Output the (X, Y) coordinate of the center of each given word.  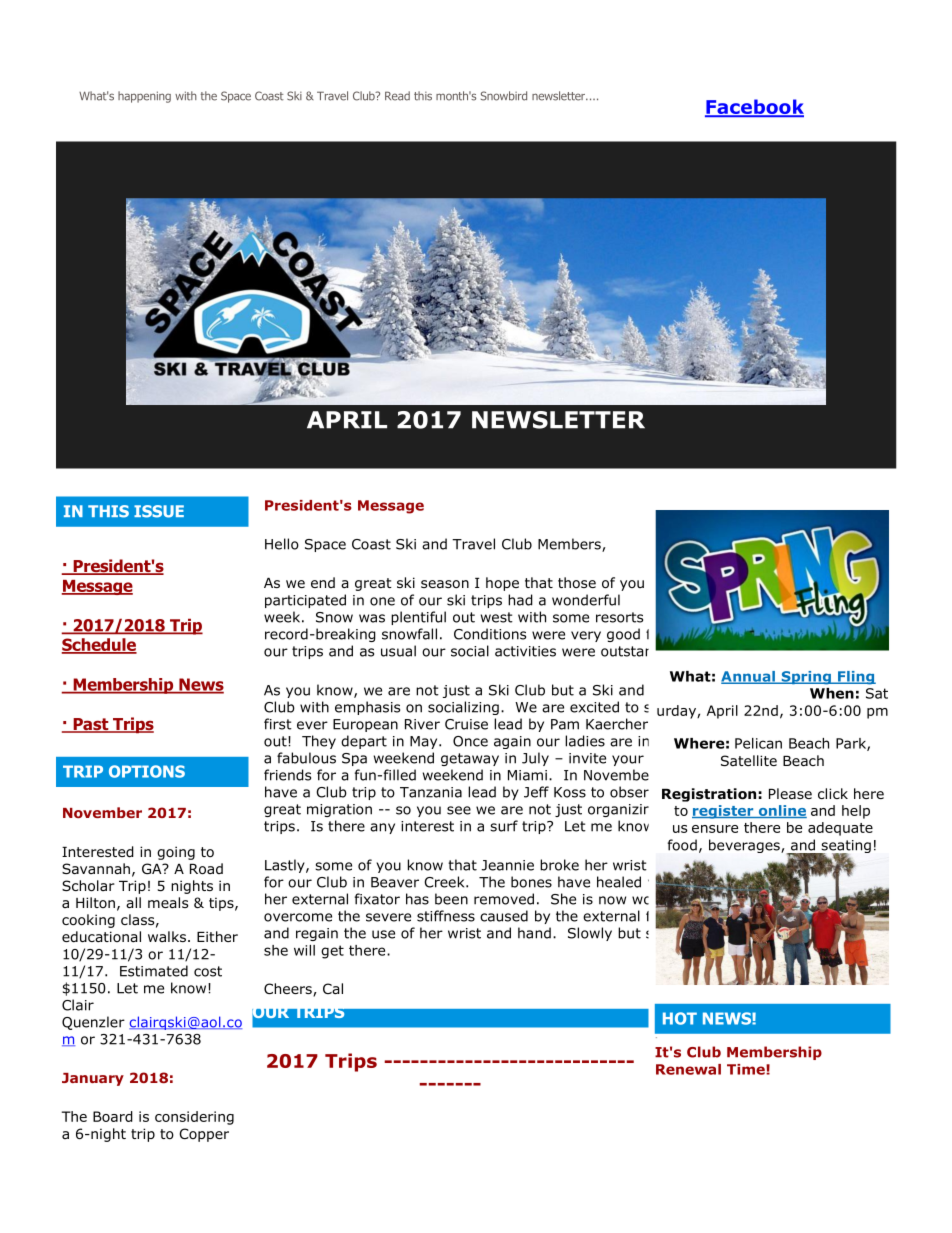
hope (502, 584)
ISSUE (159, 511)
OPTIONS (147, 771)
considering (194, 1118)
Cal (333, 988)
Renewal (688, 1069)
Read (397, 96)
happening (144, 97)
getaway (470, 759)
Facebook (754, 108)
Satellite (749, 760)
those (577, 583)
